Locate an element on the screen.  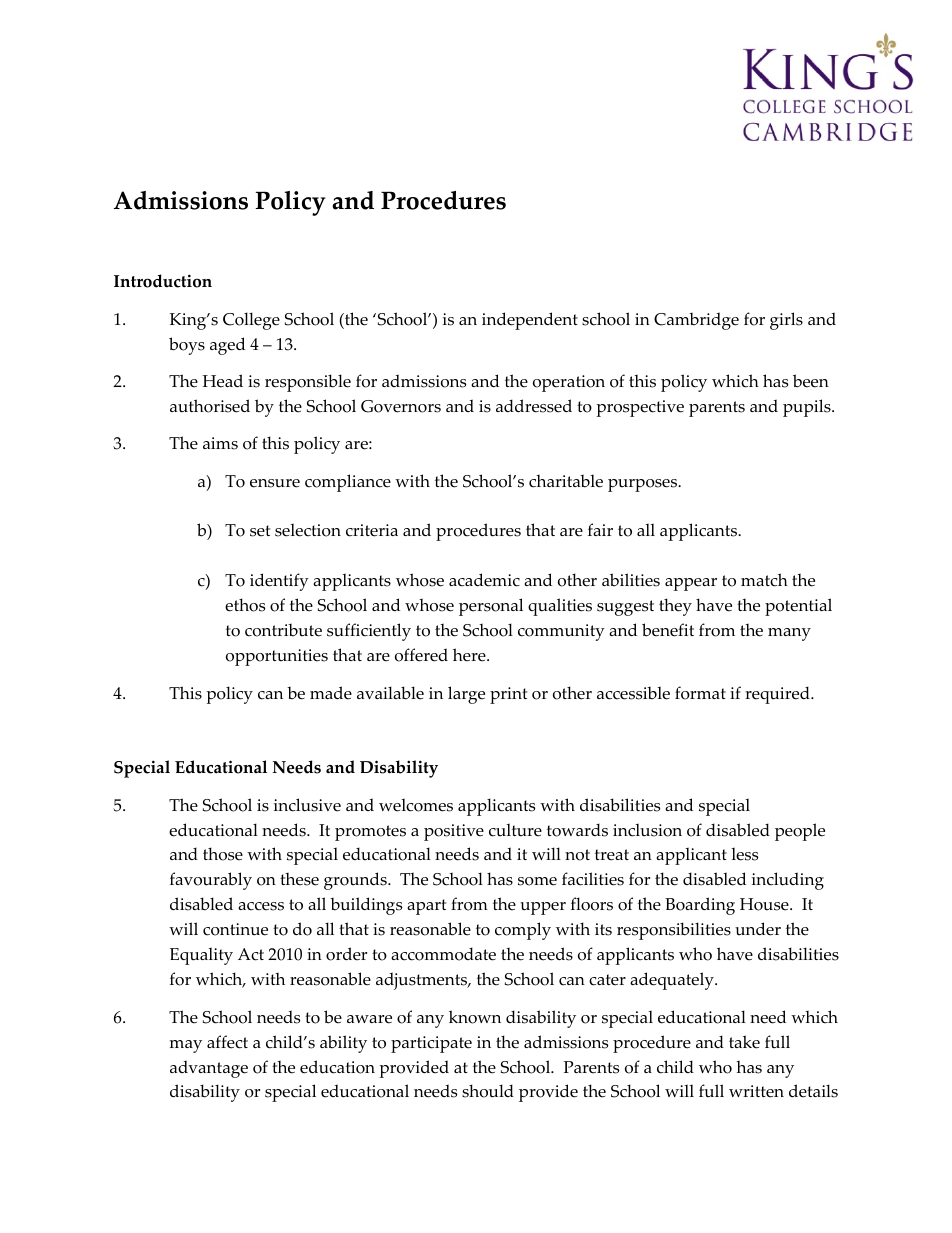
format is located at coordinates (700, 693).
